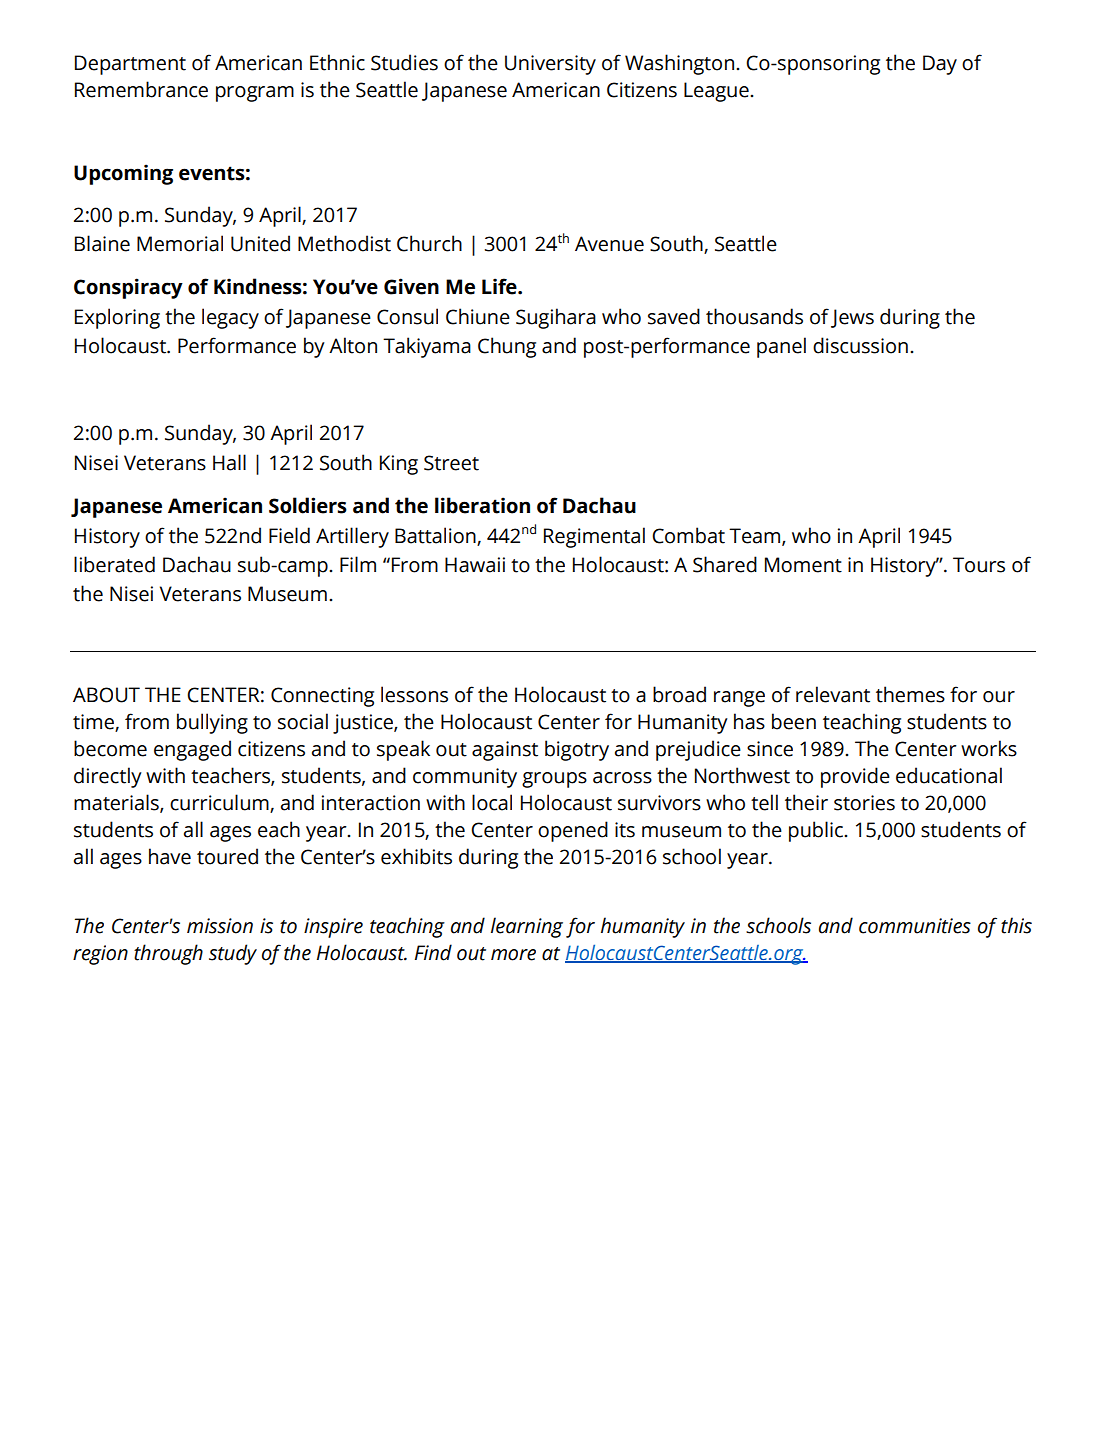 The width and height of the screenshot is (1106, 1432). Describe the element at coordinates (220, 926) in the screenshot. I see `mission` at that location.
